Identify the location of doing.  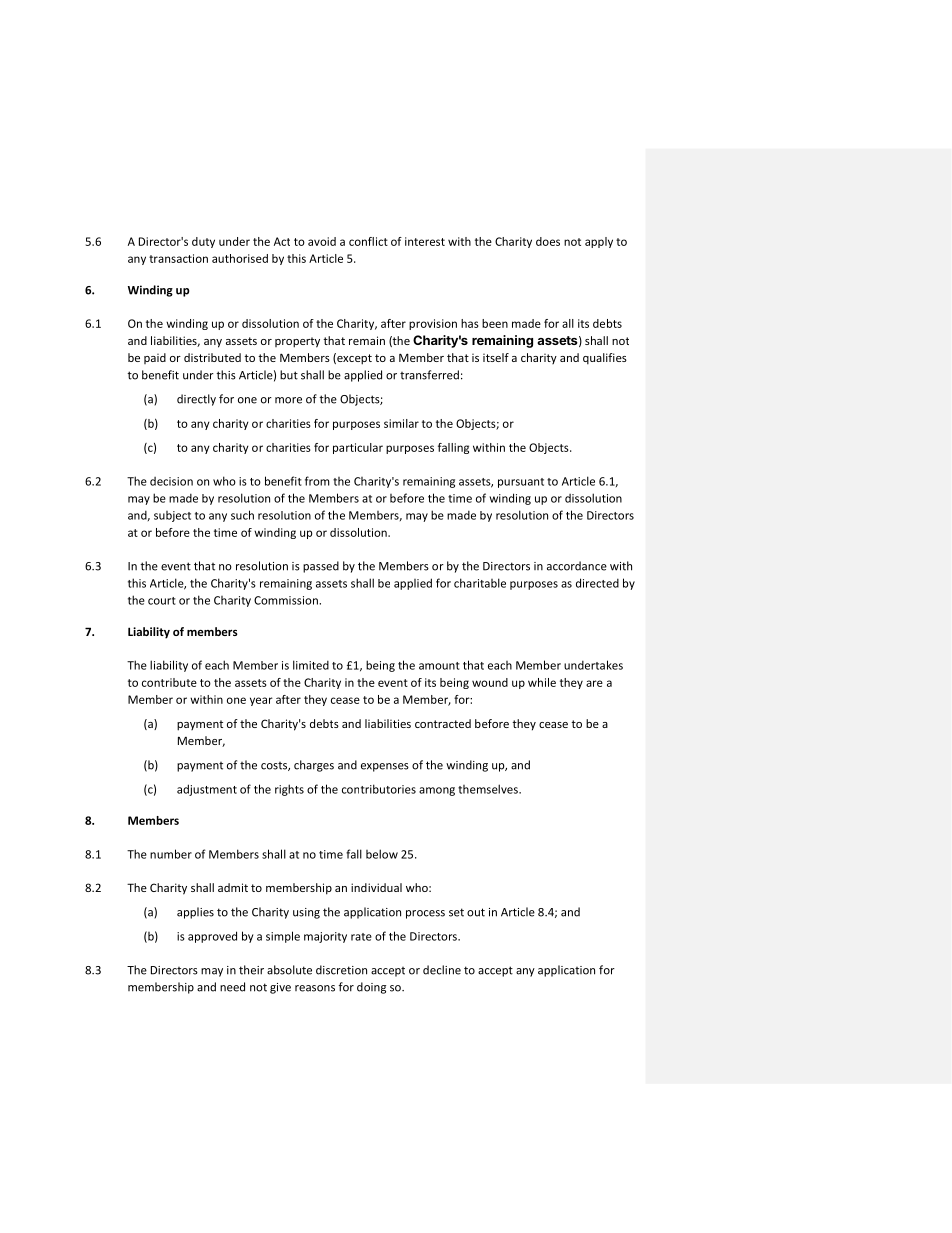
(371, 988).
